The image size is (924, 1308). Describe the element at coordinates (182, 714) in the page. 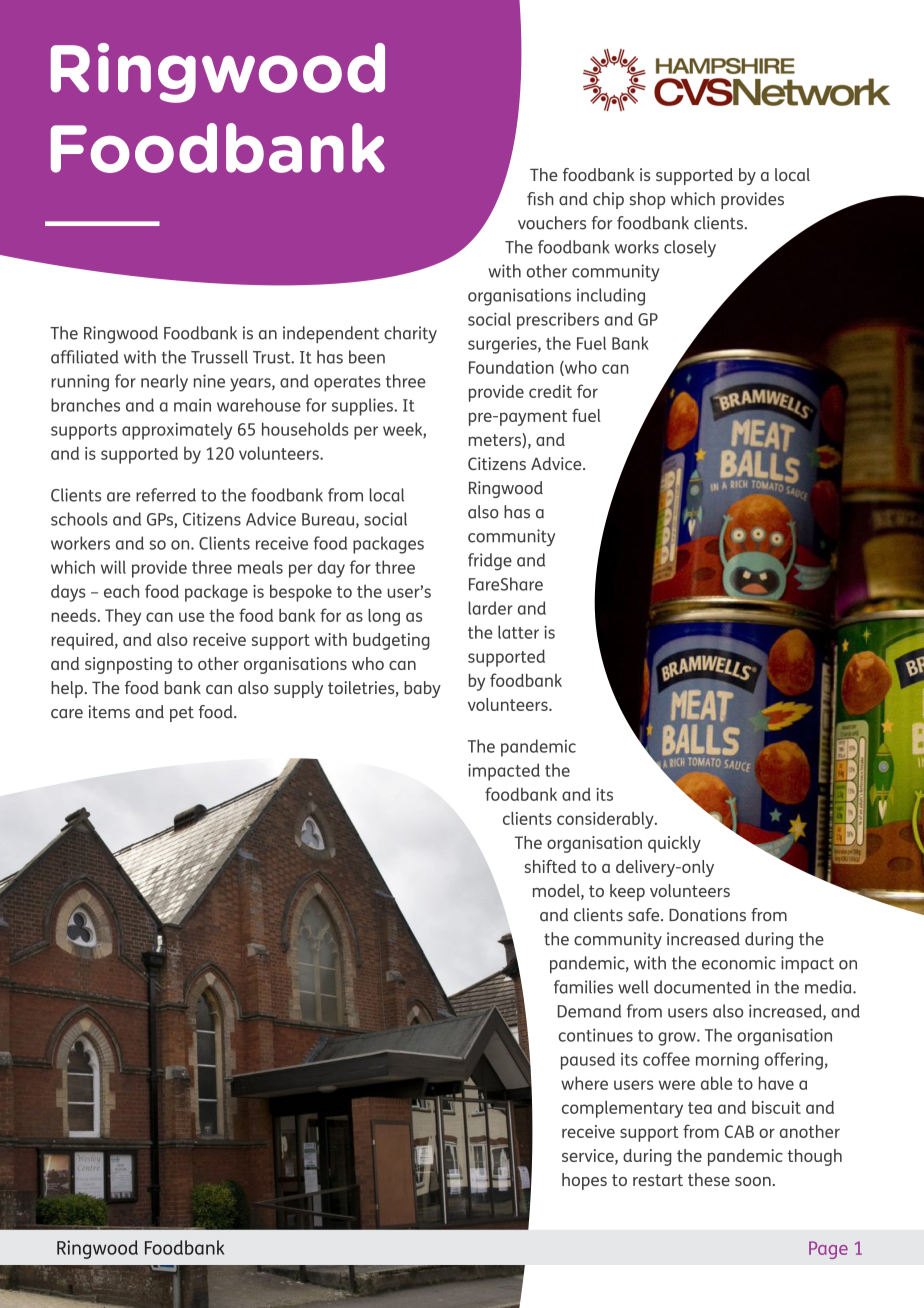

I see `pet` at that location.
